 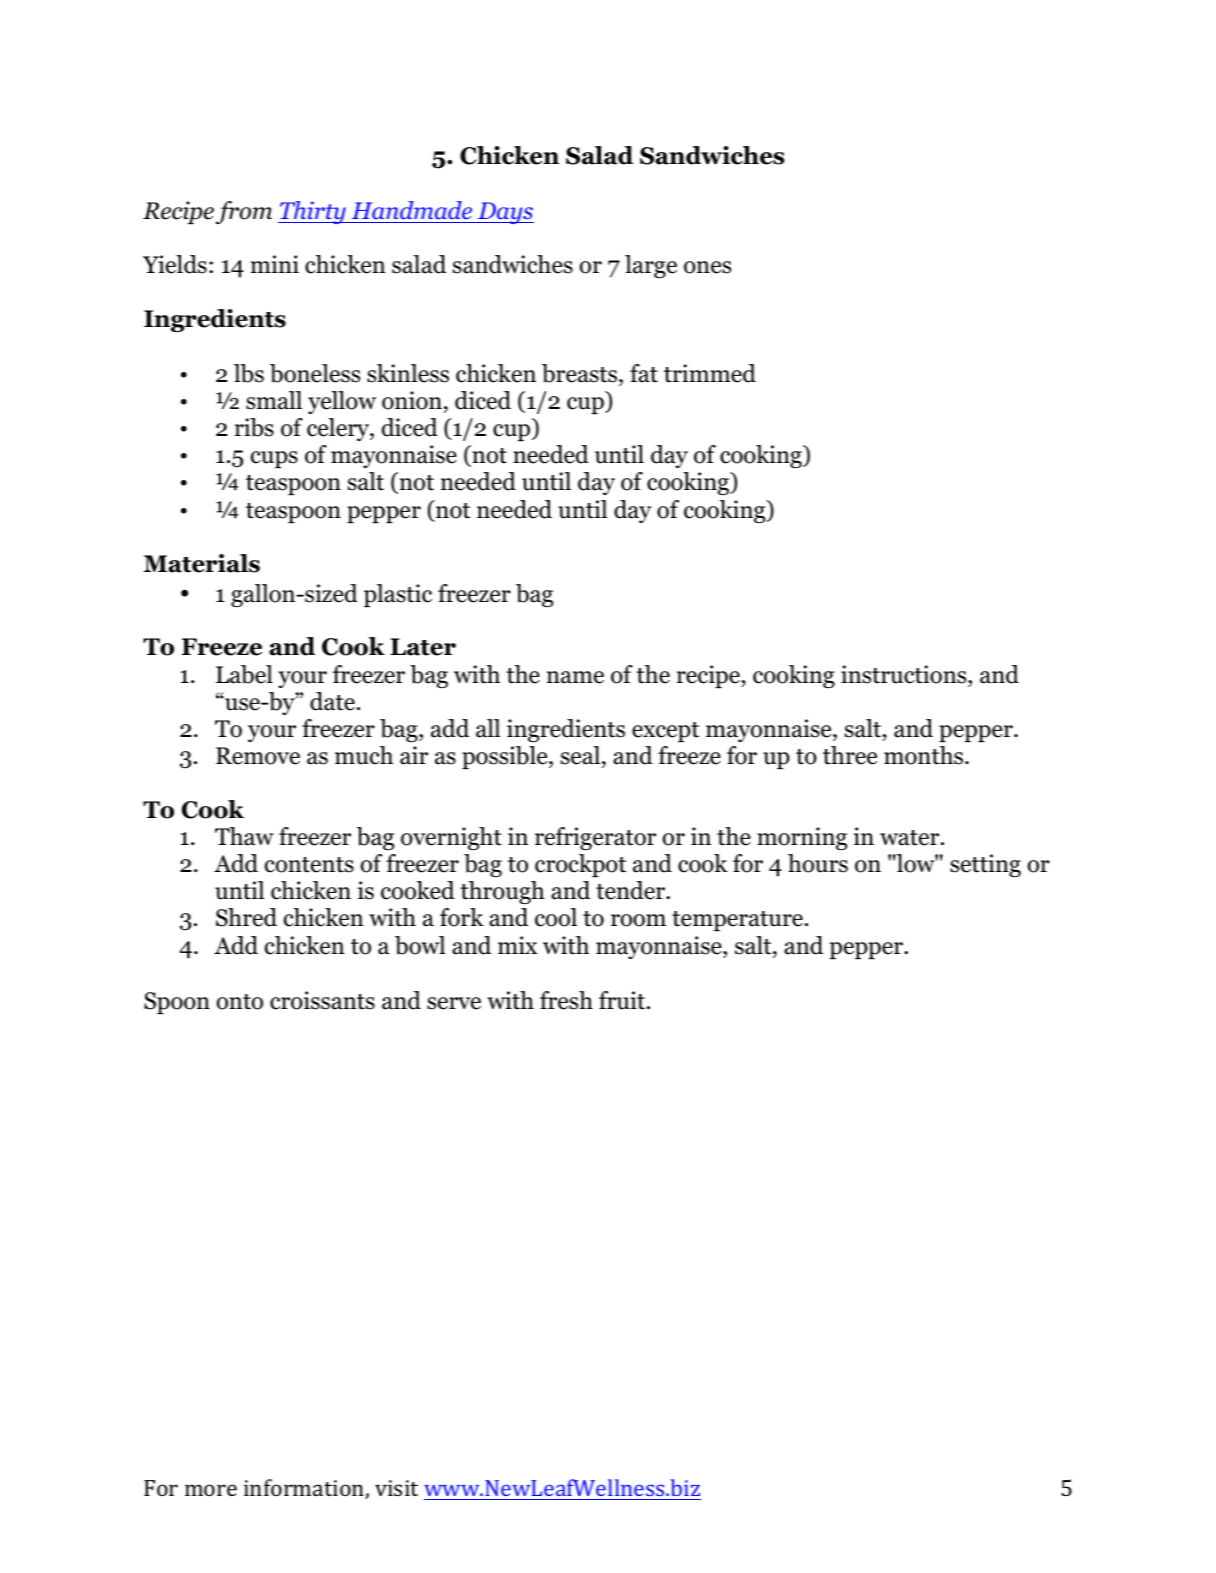 What do you see at coordinates (905, 674) in the page?
I see `instructions` at bounding box center [905, 674].
